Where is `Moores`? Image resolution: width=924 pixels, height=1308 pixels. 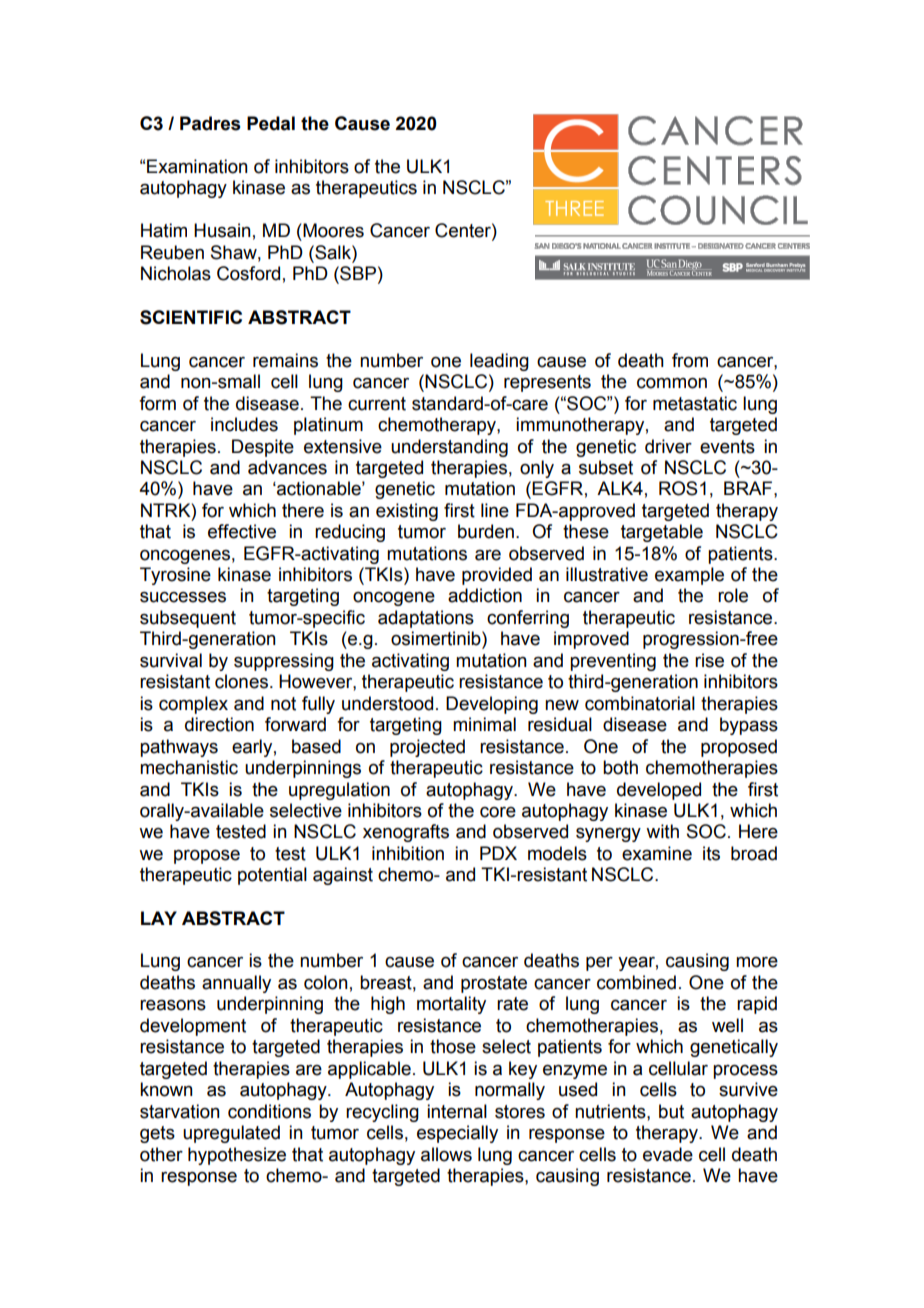
Moores is located at coordinates (333, 230).
